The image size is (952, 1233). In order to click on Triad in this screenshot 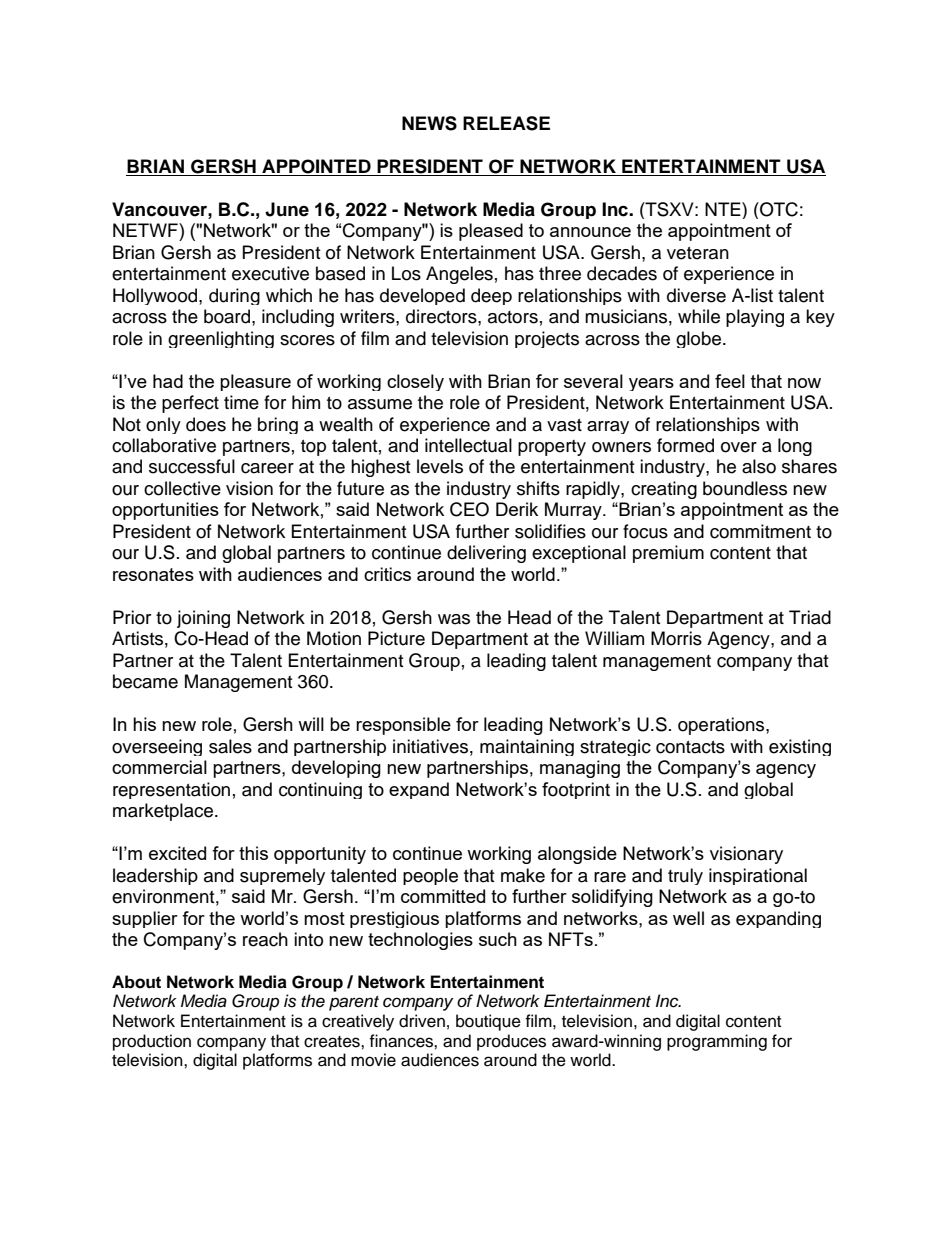, I will do `click(810, 617)`.
